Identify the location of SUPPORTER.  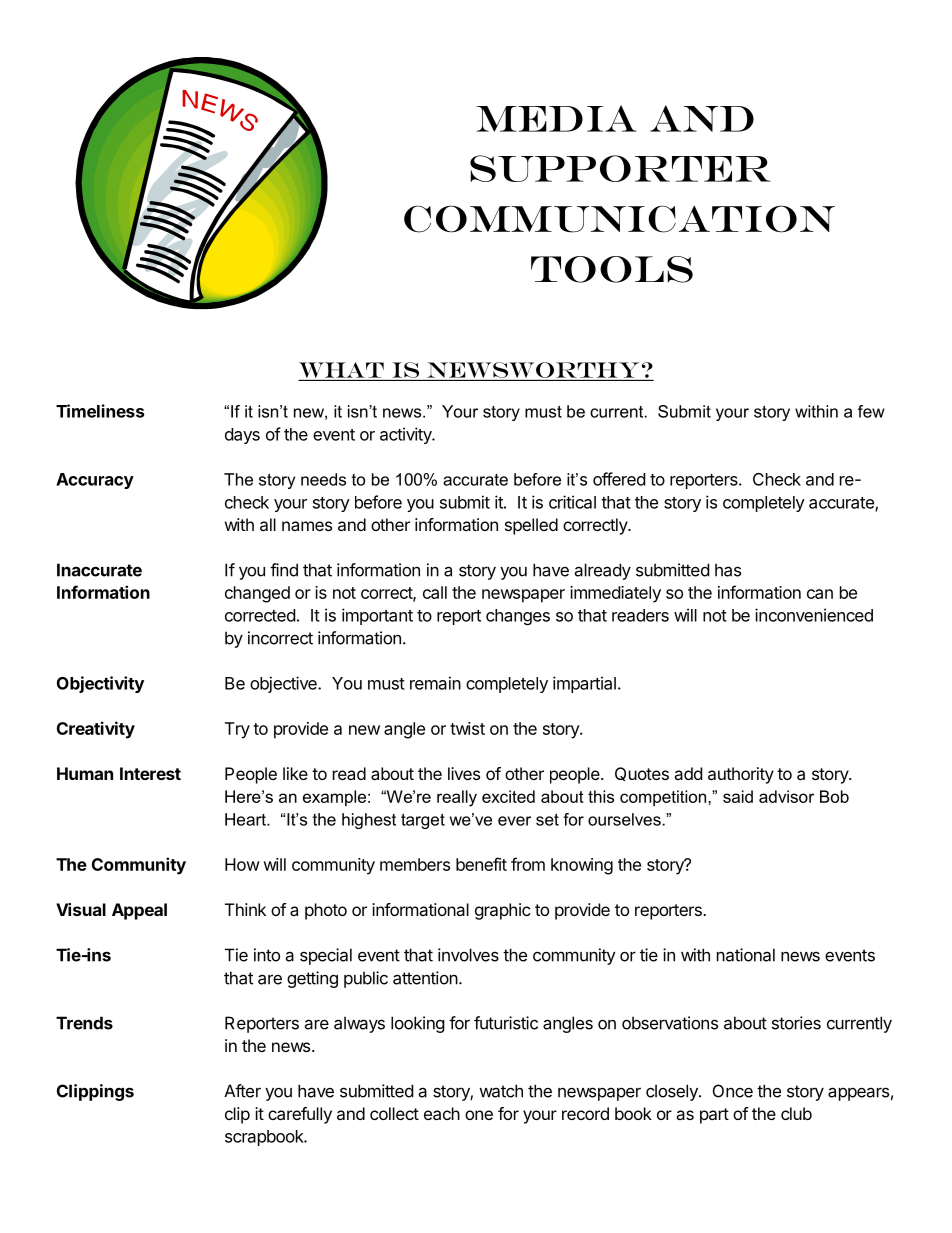
(620, 168).
